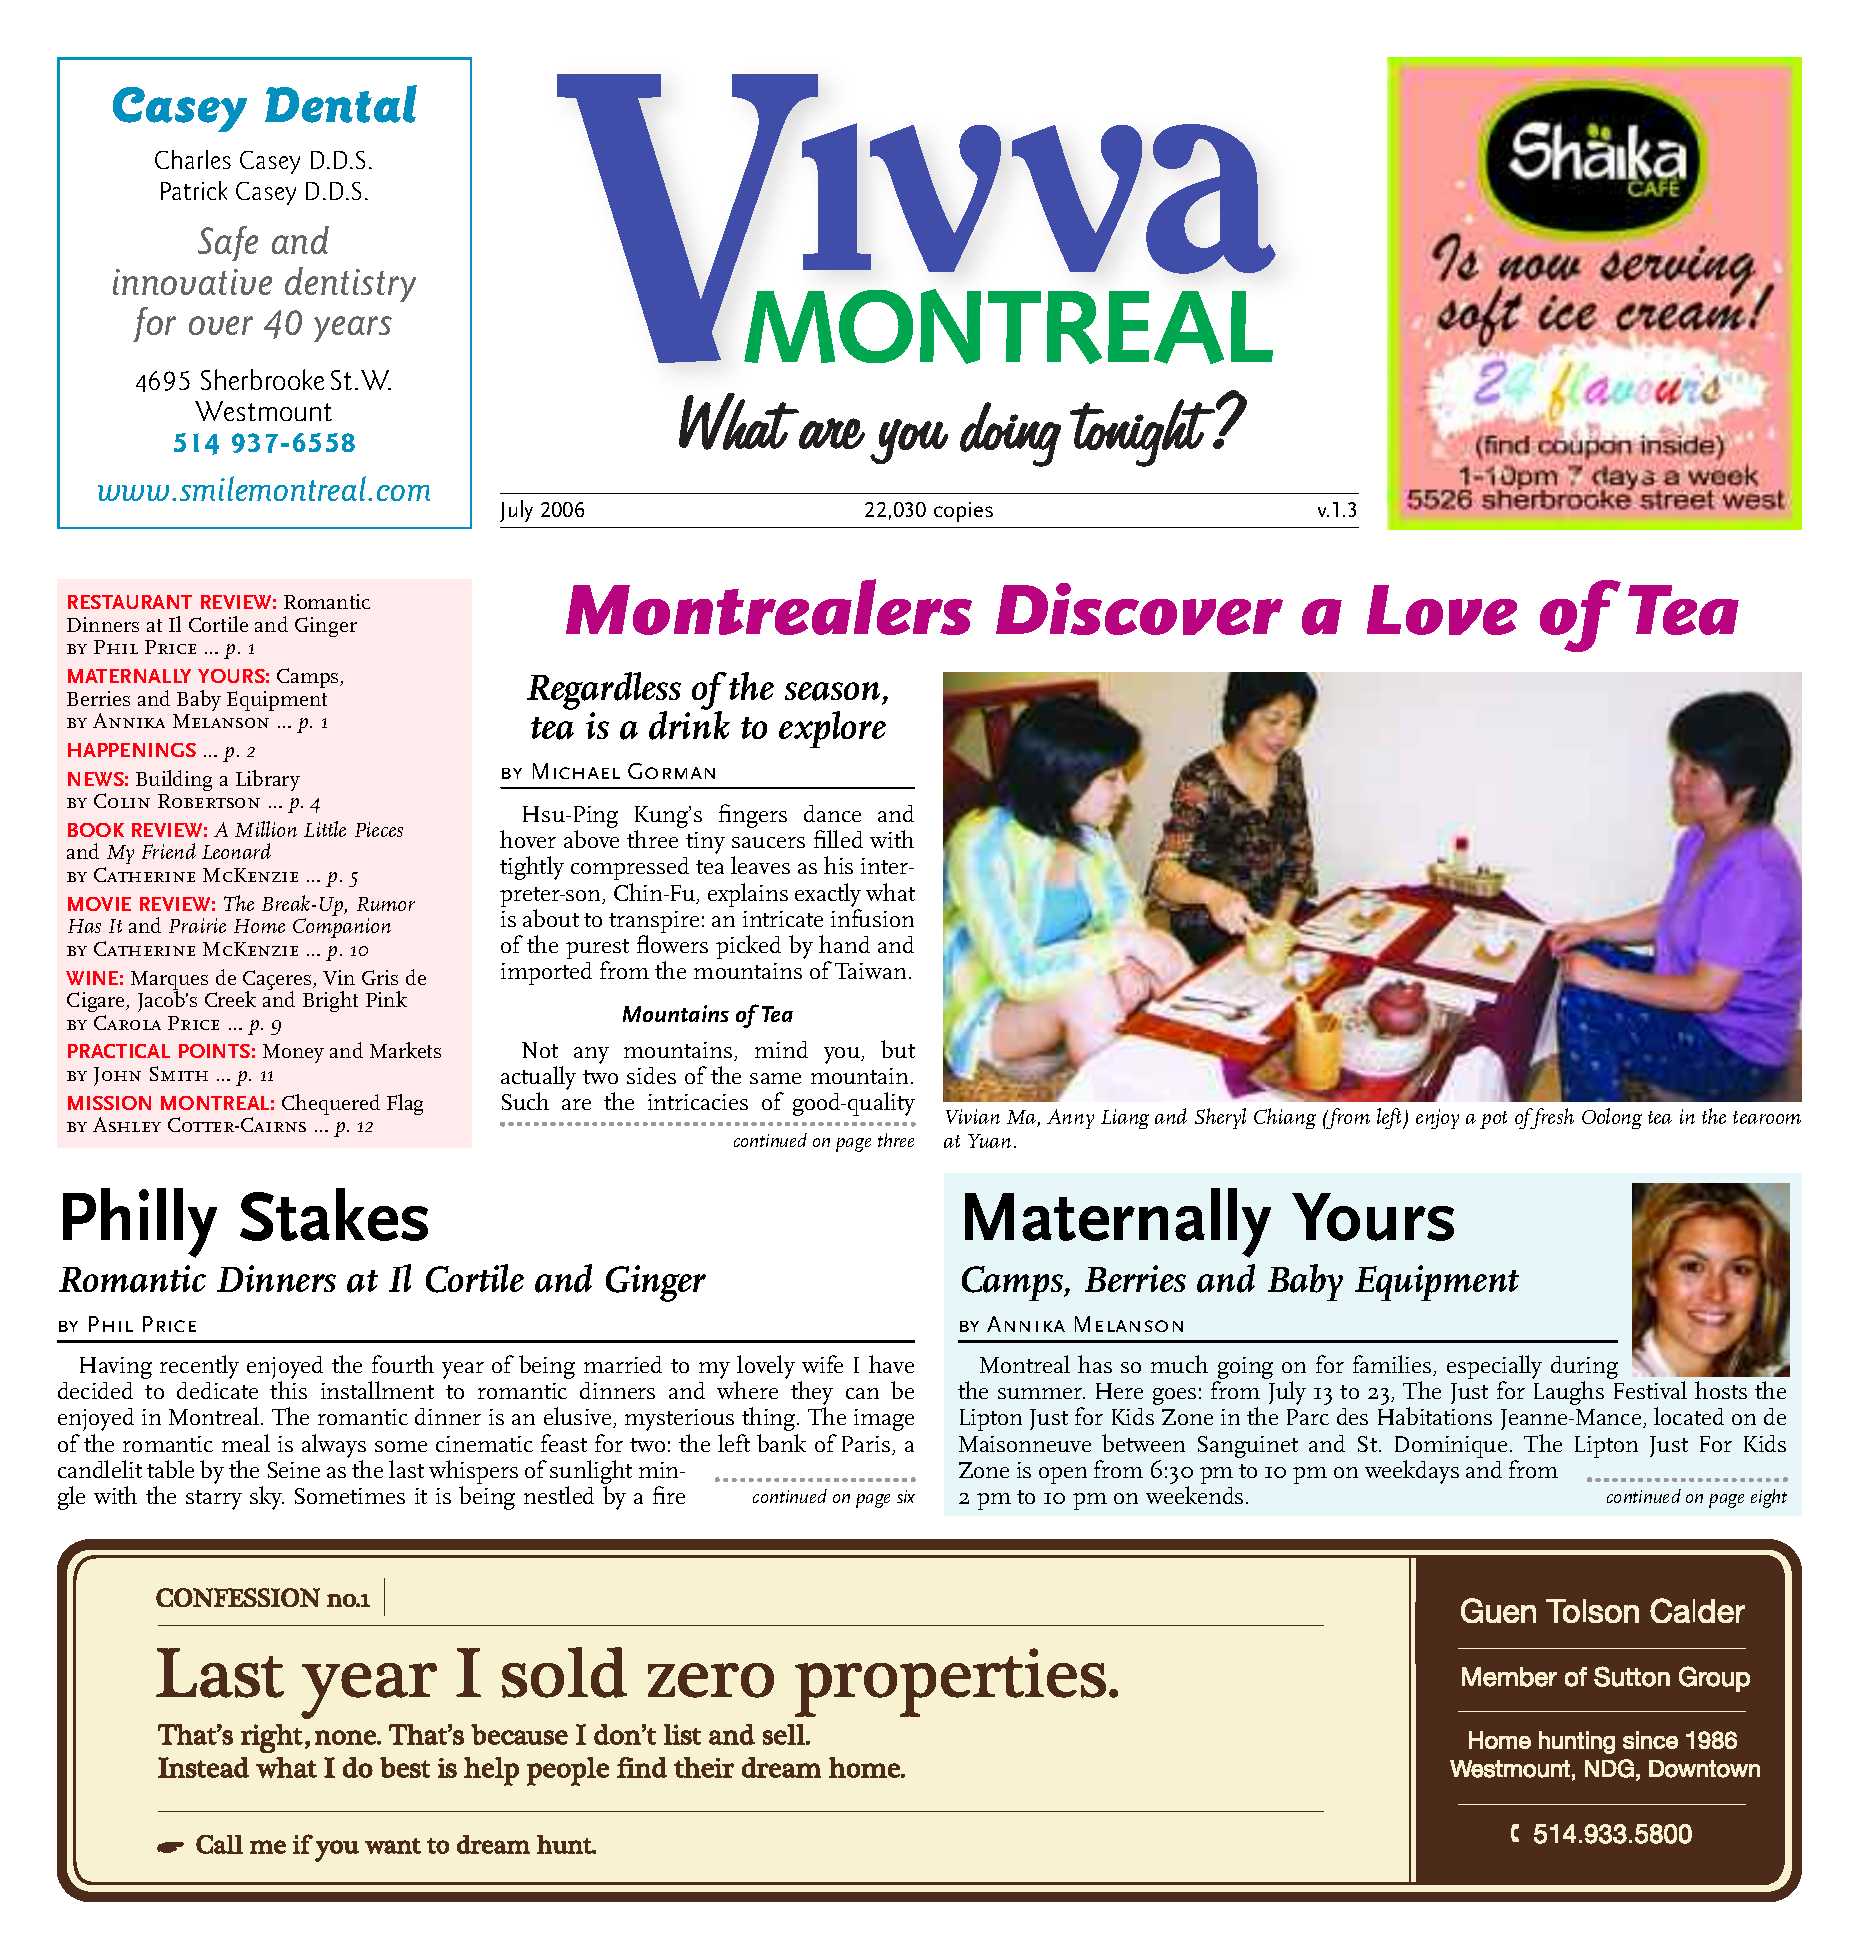 The width and height of the document is (1859, 1959). What do you see at coordinates (193, 159) in the document?
I see `Charles` at bounding box center [193, 159].
